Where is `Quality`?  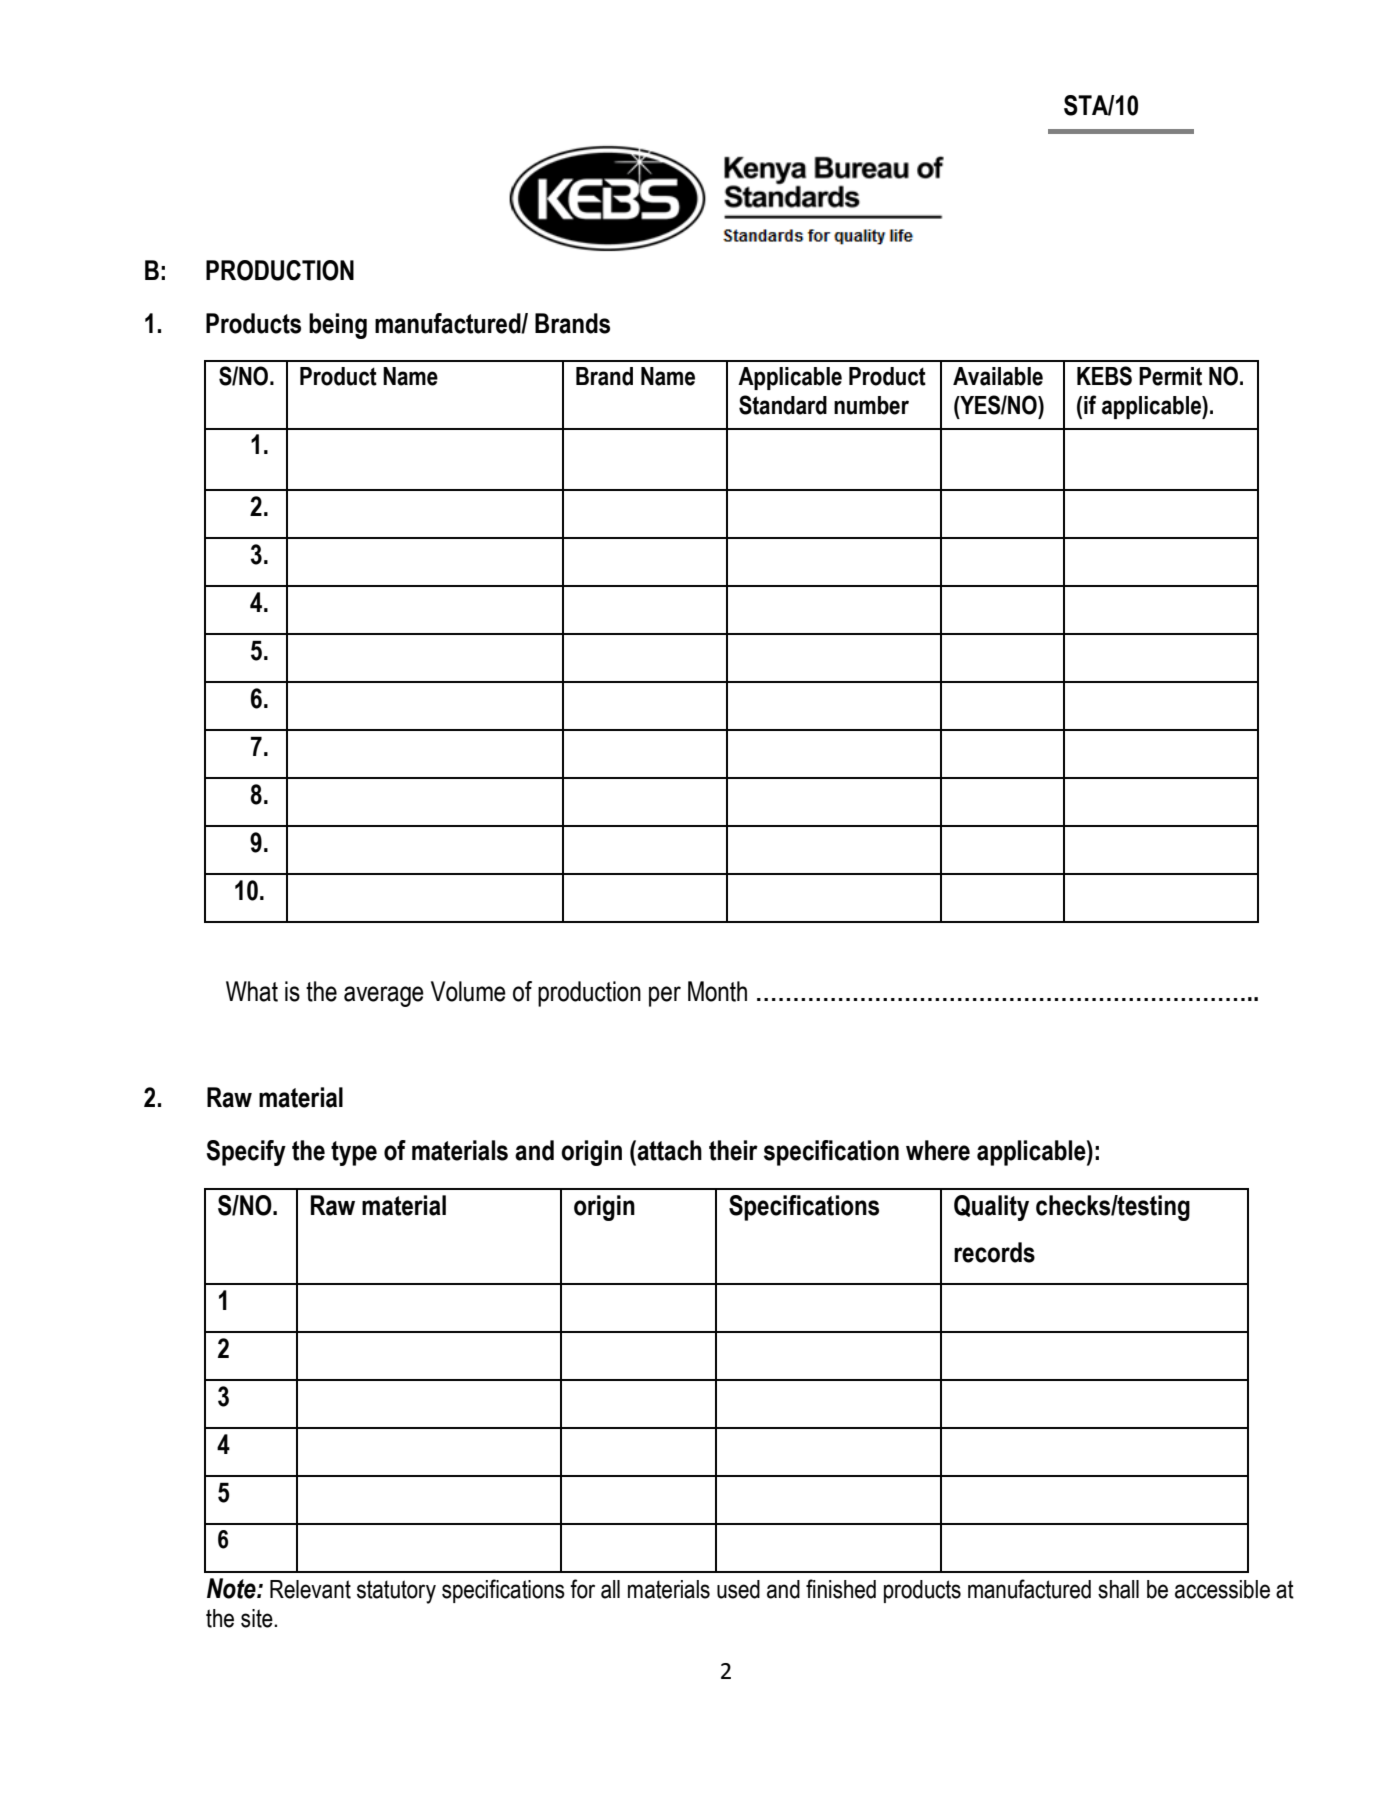 Quality is located at coordinates (991, 1208).
